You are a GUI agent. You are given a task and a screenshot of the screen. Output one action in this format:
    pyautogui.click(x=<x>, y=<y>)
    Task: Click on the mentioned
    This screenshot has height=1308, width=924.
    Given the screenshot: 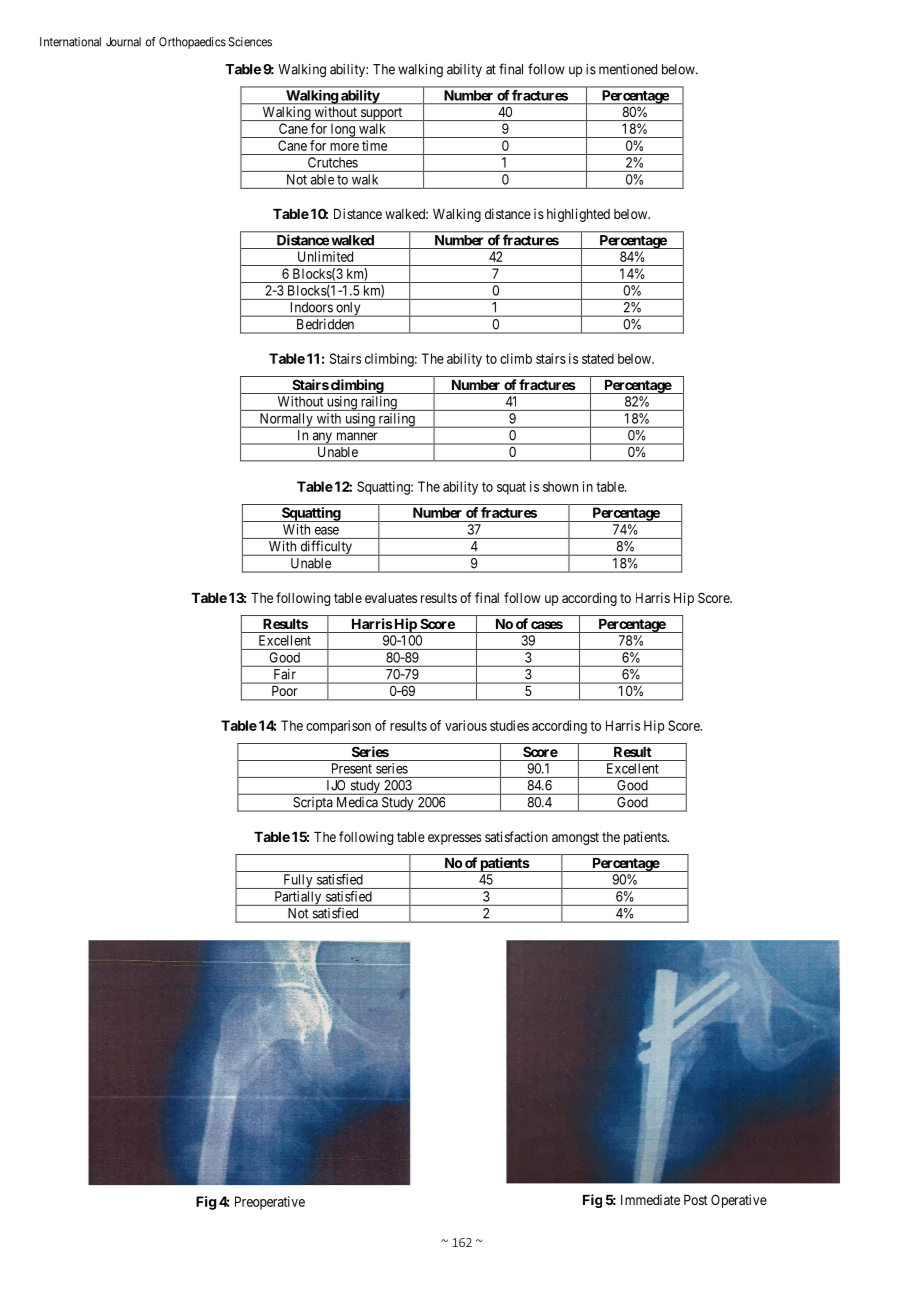 What is the action you would take?
    pyautogui.click(x=628, y=69)
